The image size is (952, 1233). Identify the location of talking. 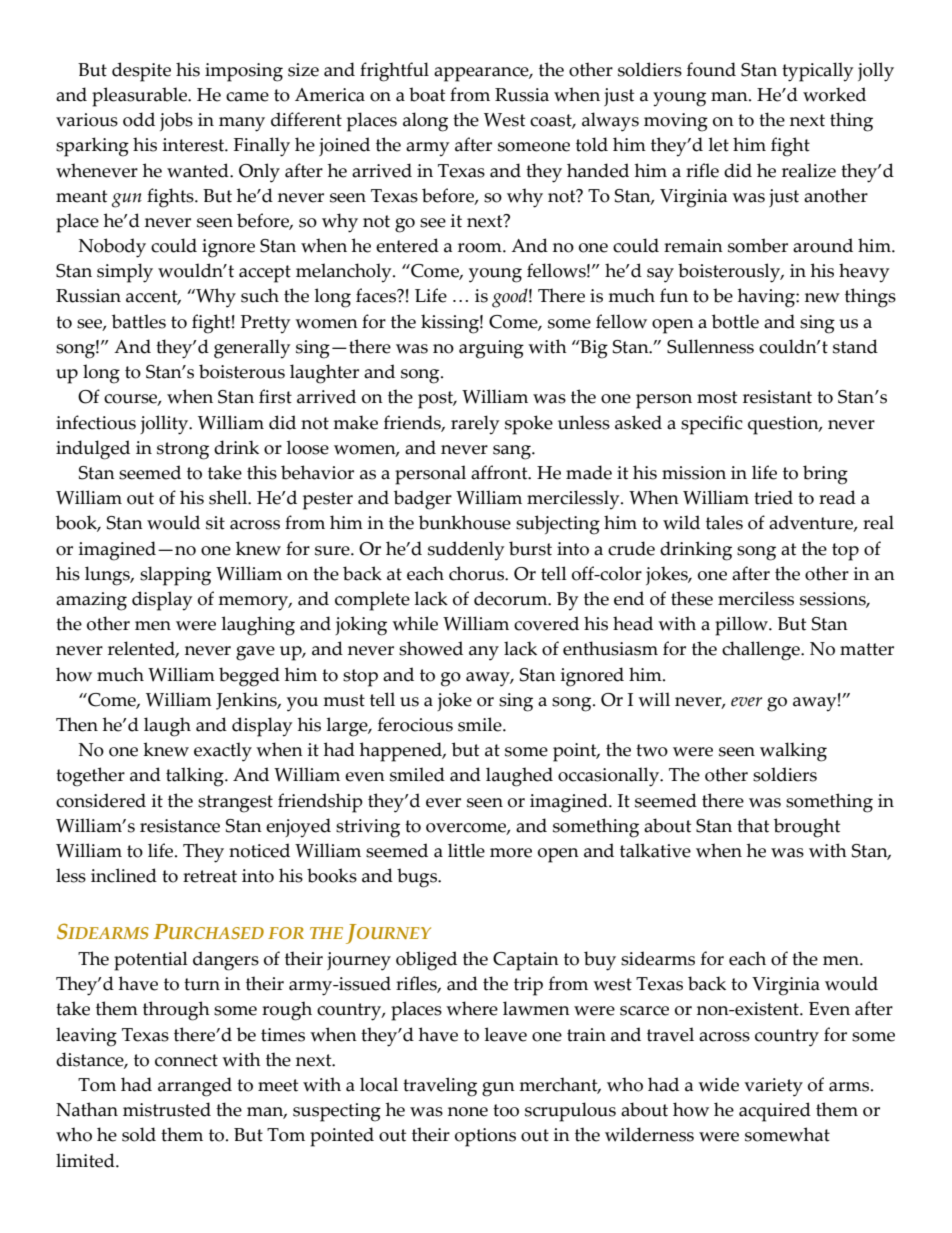
(196, 777).
